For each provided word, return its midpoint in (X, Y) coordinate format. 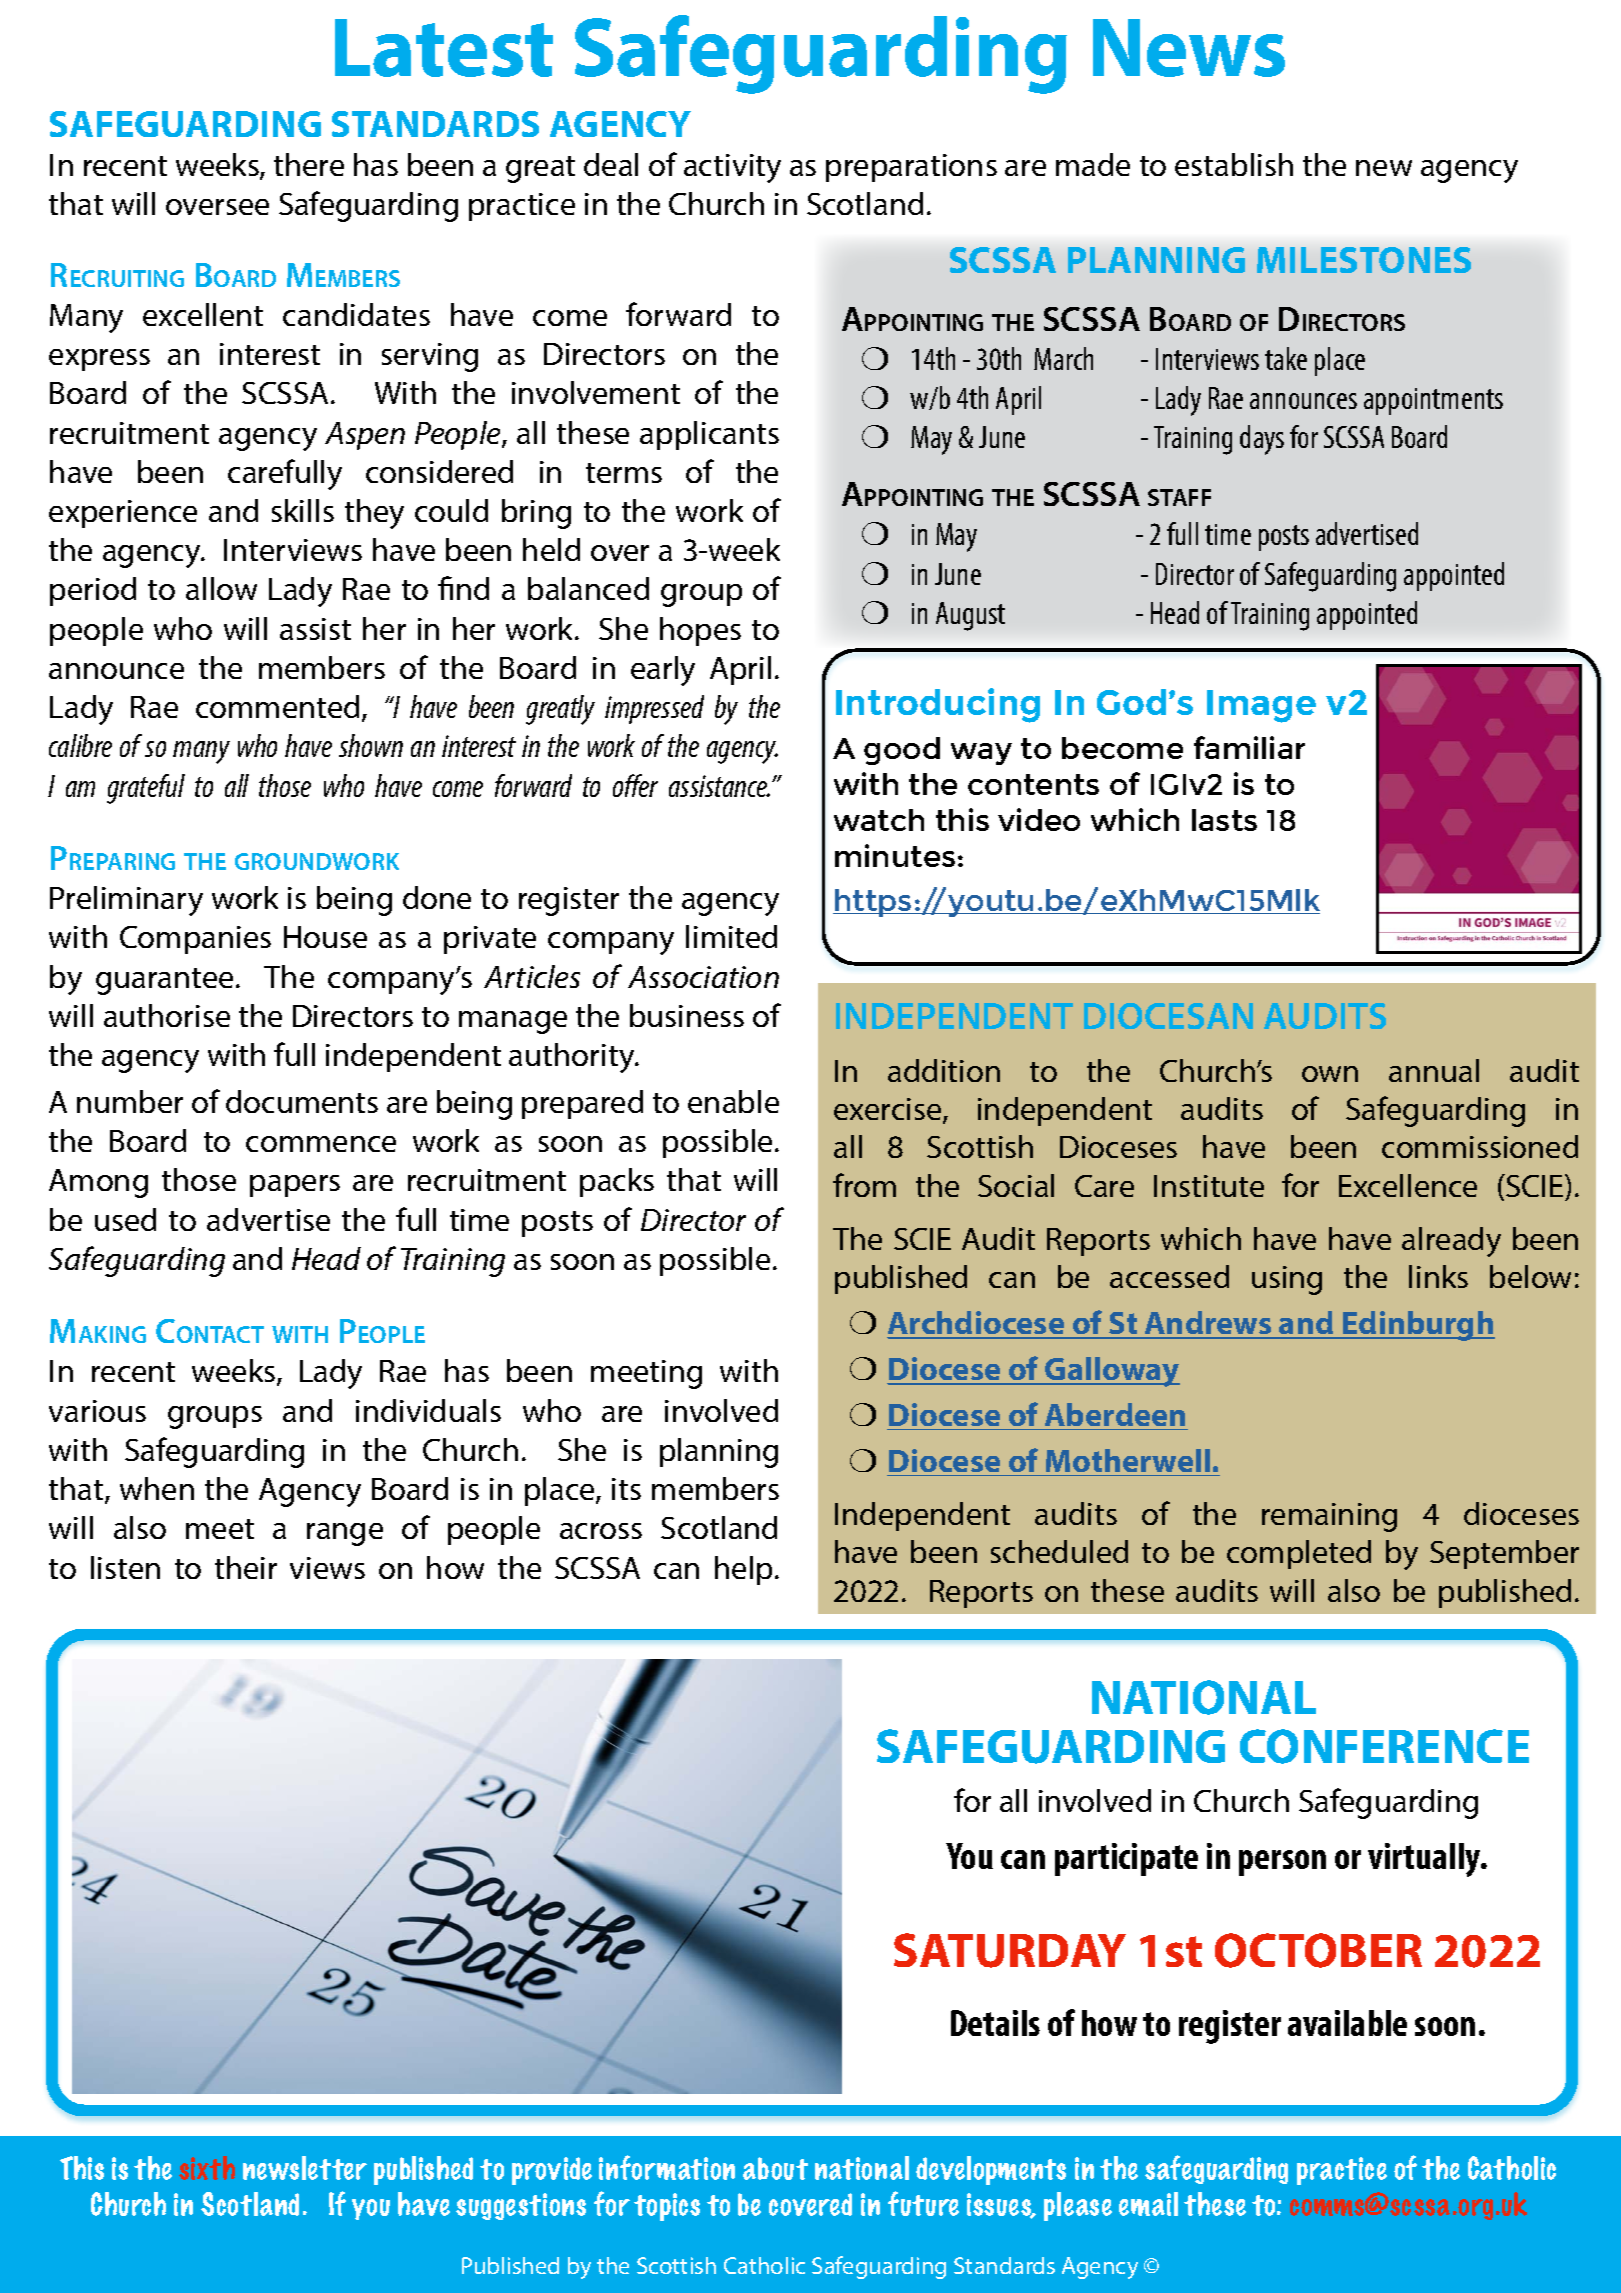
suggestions (521, 2206)
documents (302, 1101)
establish (1234, 164)
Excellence (1408, 1185)
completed (1299, 1554)
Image (1261, 706)
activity (732, 168)
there (309, 164)
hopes (700, 631)
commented (277, 706)
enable (733, 1101)
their (246, 1567)
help (745, 1570)
